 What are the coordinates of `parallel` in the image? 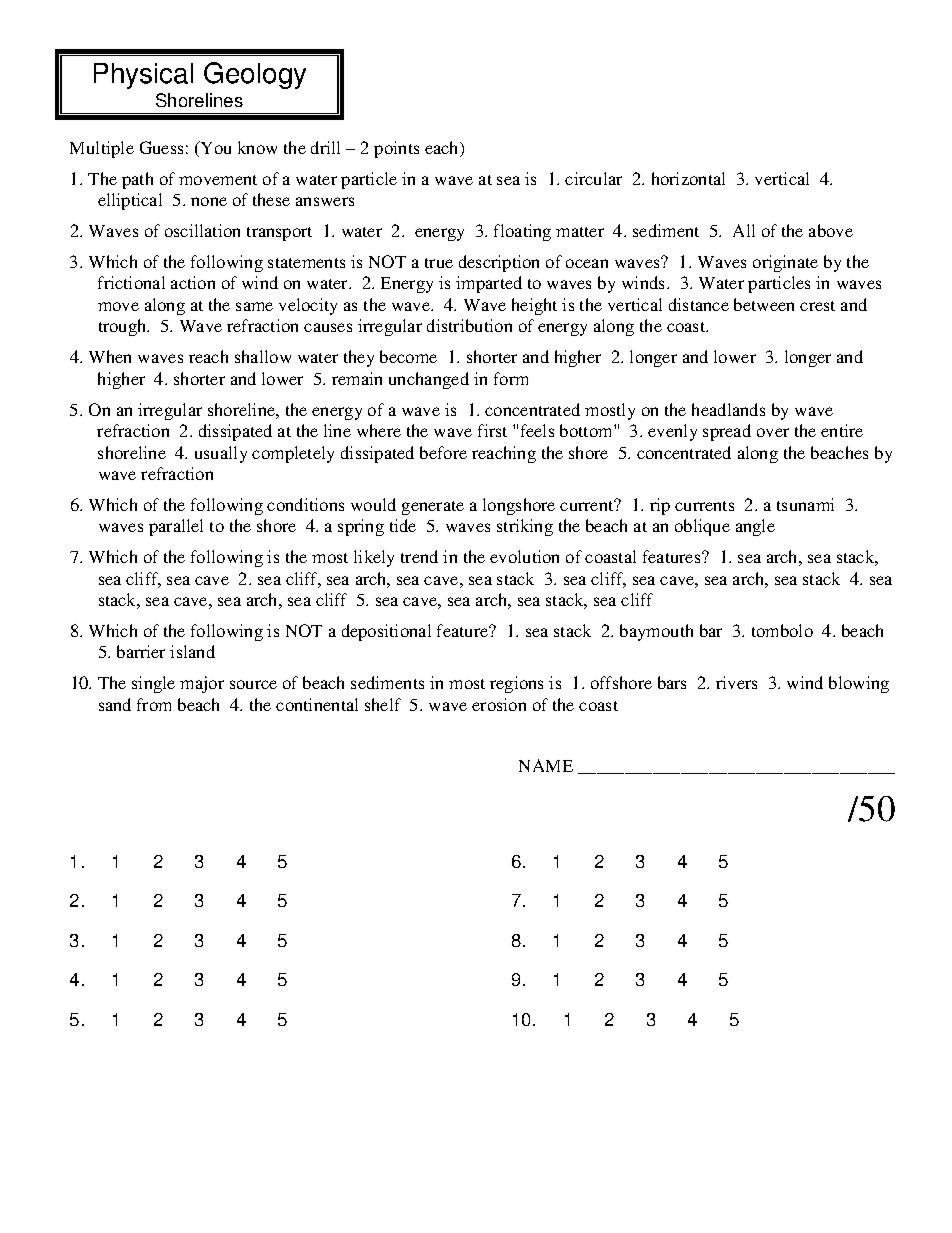 It's located at (176, 527).
